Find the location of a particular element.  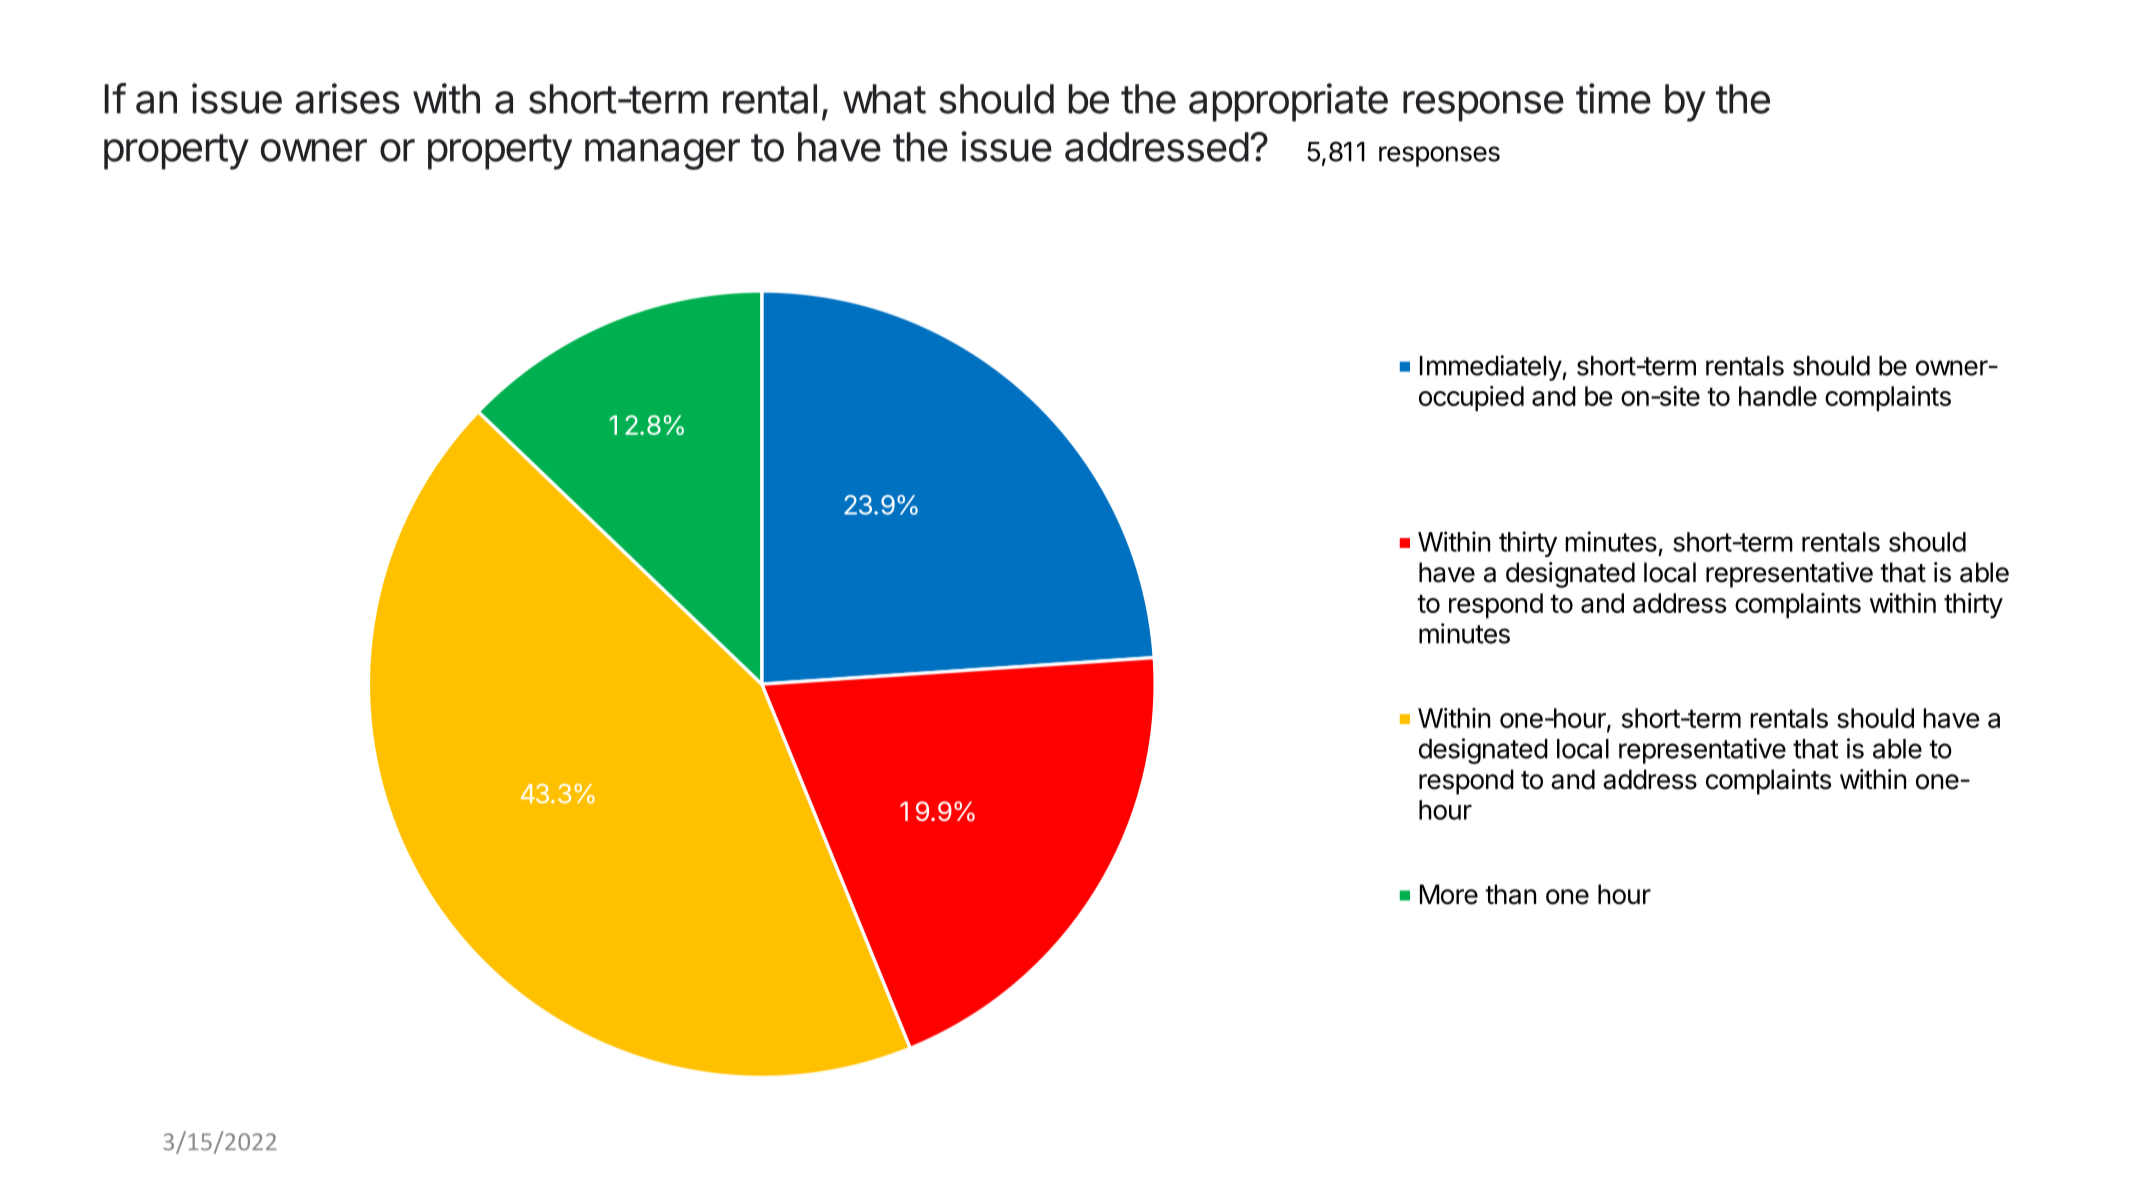

arises is located at coordinates (348, 98).
